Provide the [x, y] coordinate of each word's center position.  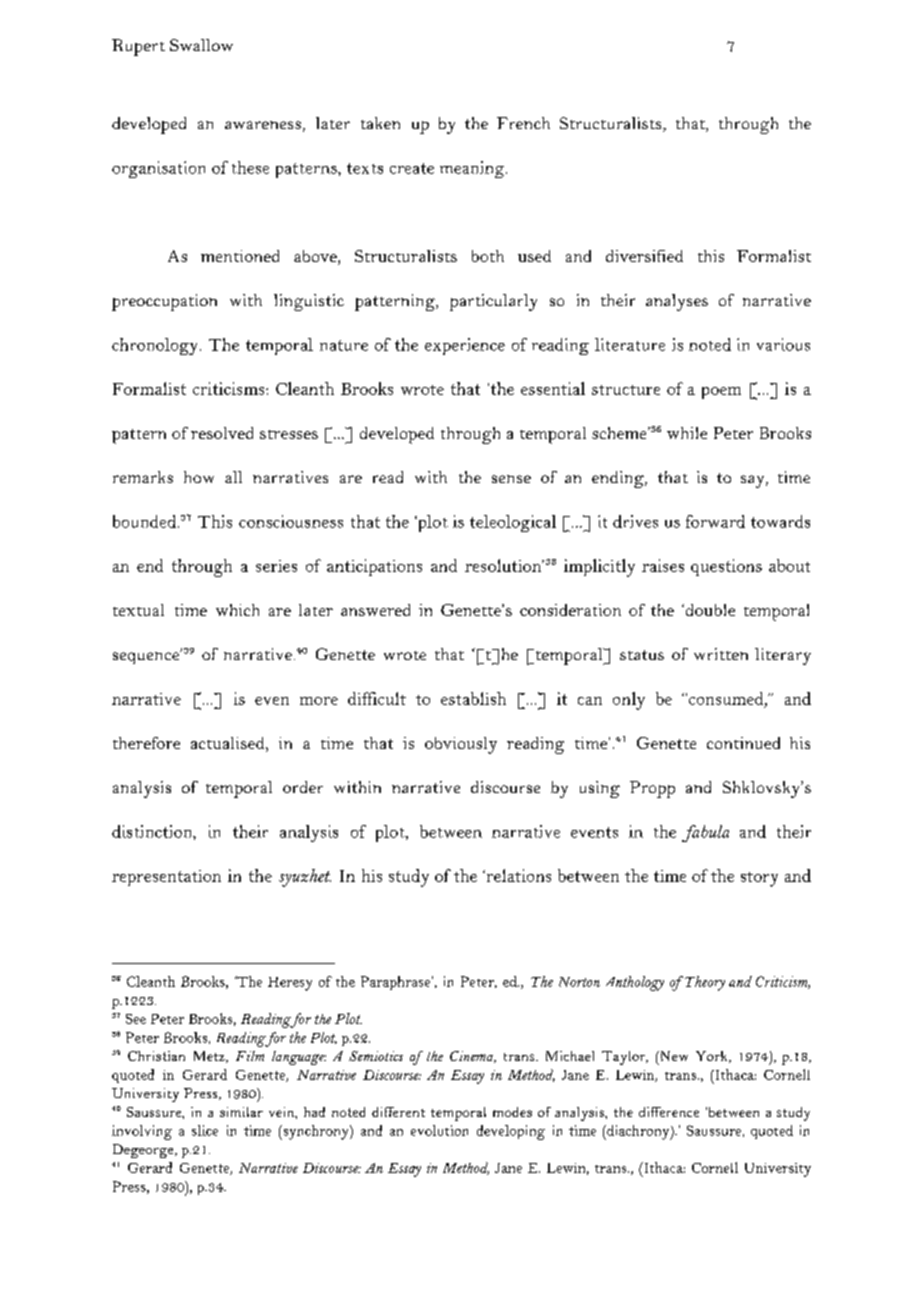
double [709, 610]
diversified [644, 256]
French [523, 123]
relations [517, 875]
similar [241, 1112]
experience [465, 346]
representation [166, 878]
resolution [504, 565]
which [237, 610]
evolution [439, 1130]
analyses [677, 302]
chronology [156, 346]
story [759, 879]
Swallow [201, 45]
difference [669, 1112]
